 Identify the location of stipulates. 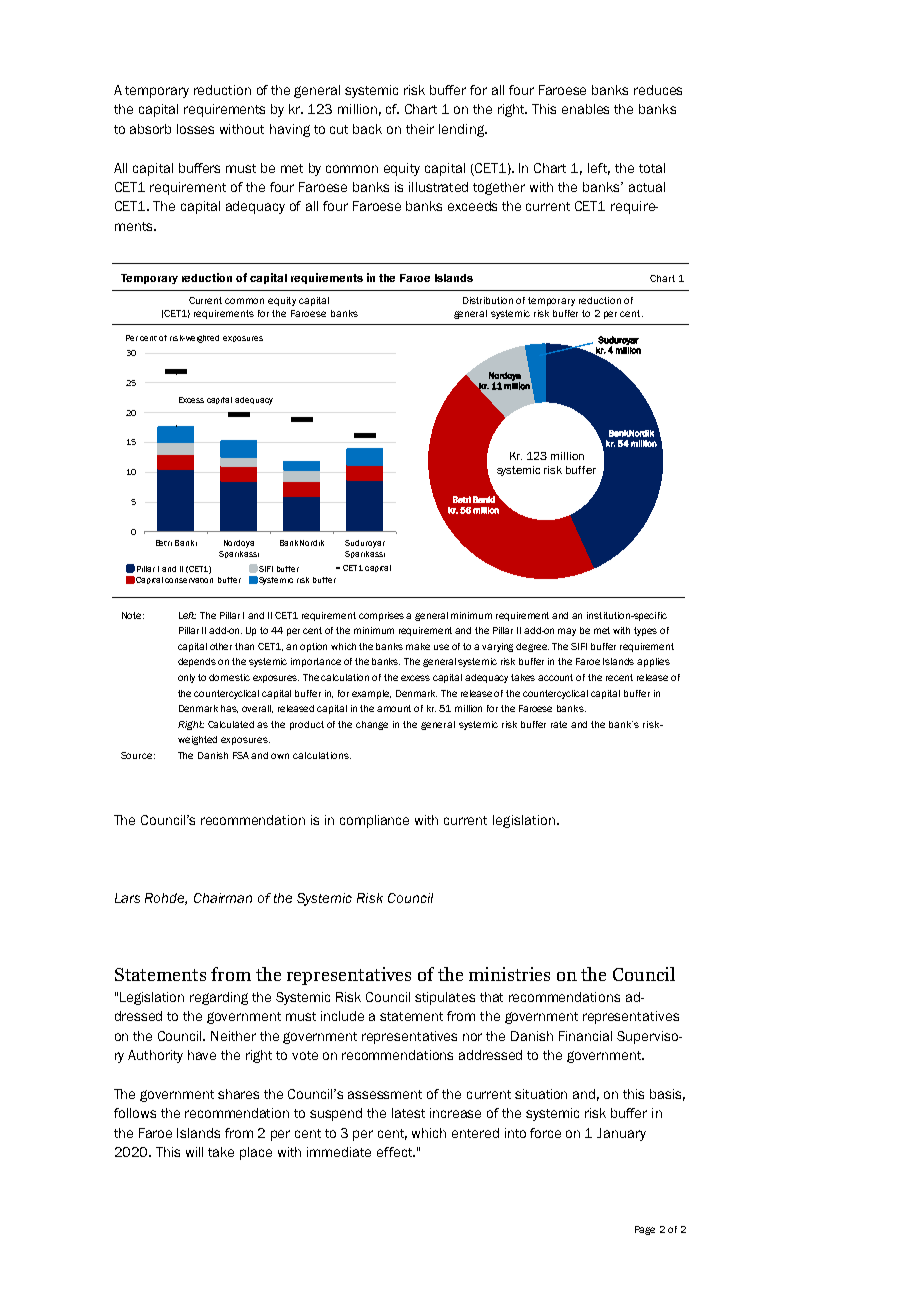
(445, 998).
